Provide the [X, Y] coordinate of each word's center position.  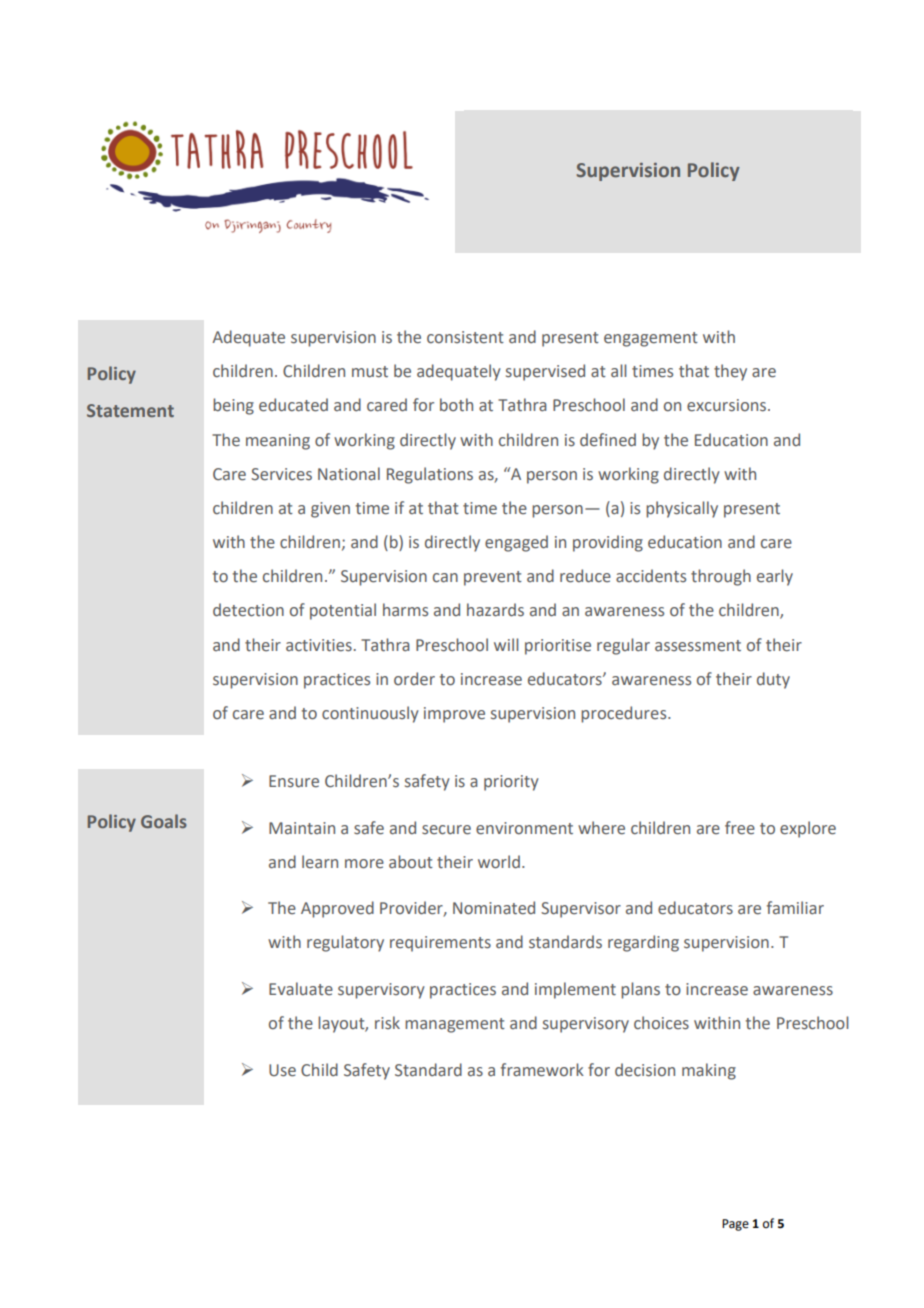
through [721, 577]
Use [282, 1070]
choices [661, 1023]
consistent [465, 337]
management [455, 1025]
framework [542, 1070]
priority [511, 783]
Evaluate [301, 988]
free [740, 828]
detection [248, 610]
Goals [164, 821]
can [445, 578]
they [730, 372]
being [233, 406]
